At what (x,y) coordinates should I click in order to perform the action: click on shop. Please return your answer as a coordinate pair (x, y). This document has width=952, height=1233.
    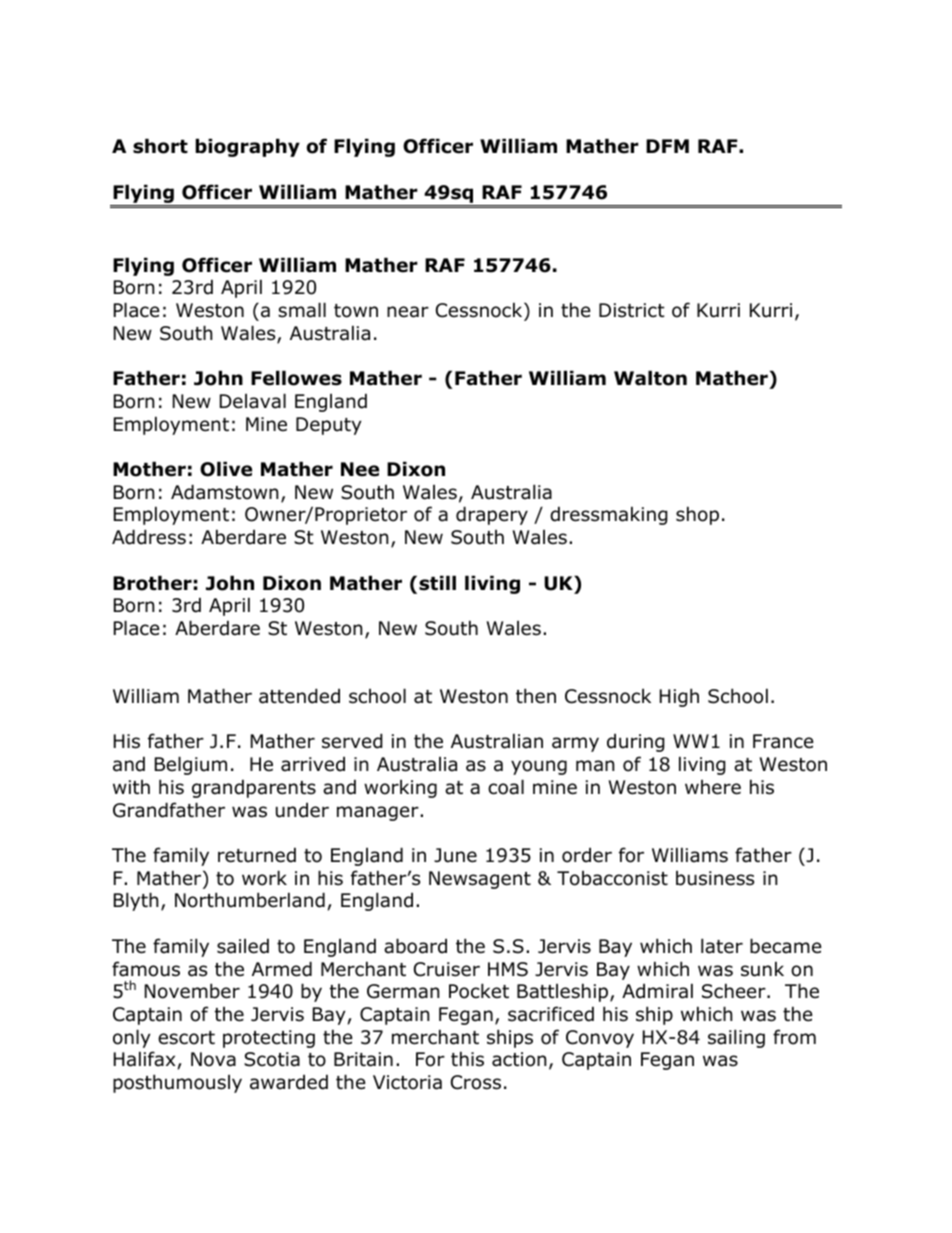
    Looking at the image, I should click on (697, 515).
